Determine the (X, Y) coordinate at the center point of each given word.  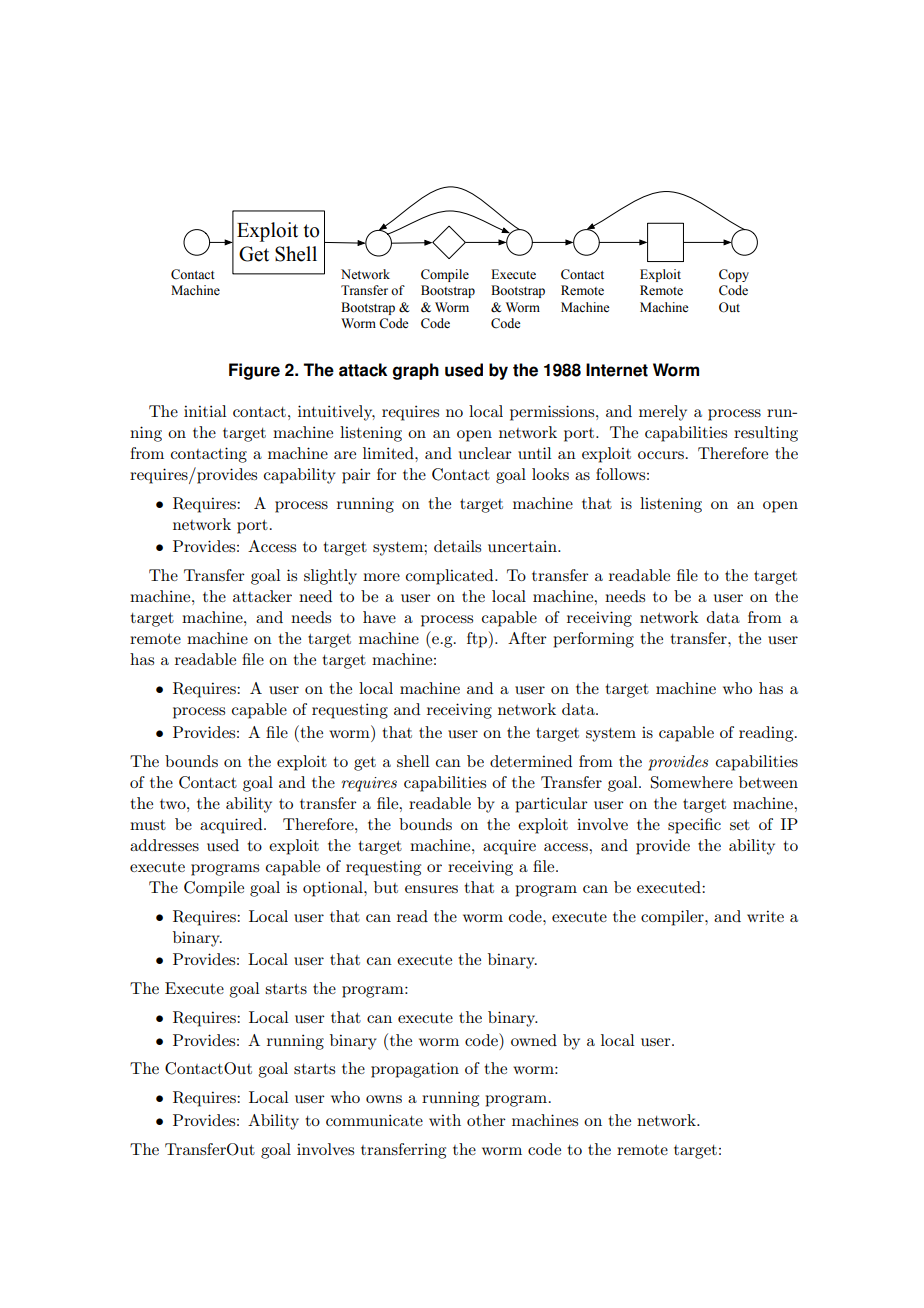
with (445, 1120)
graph (416, 371)
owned (534, 1040)
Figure (254, 371)
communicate (374, 1120)
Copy (734, 275)
